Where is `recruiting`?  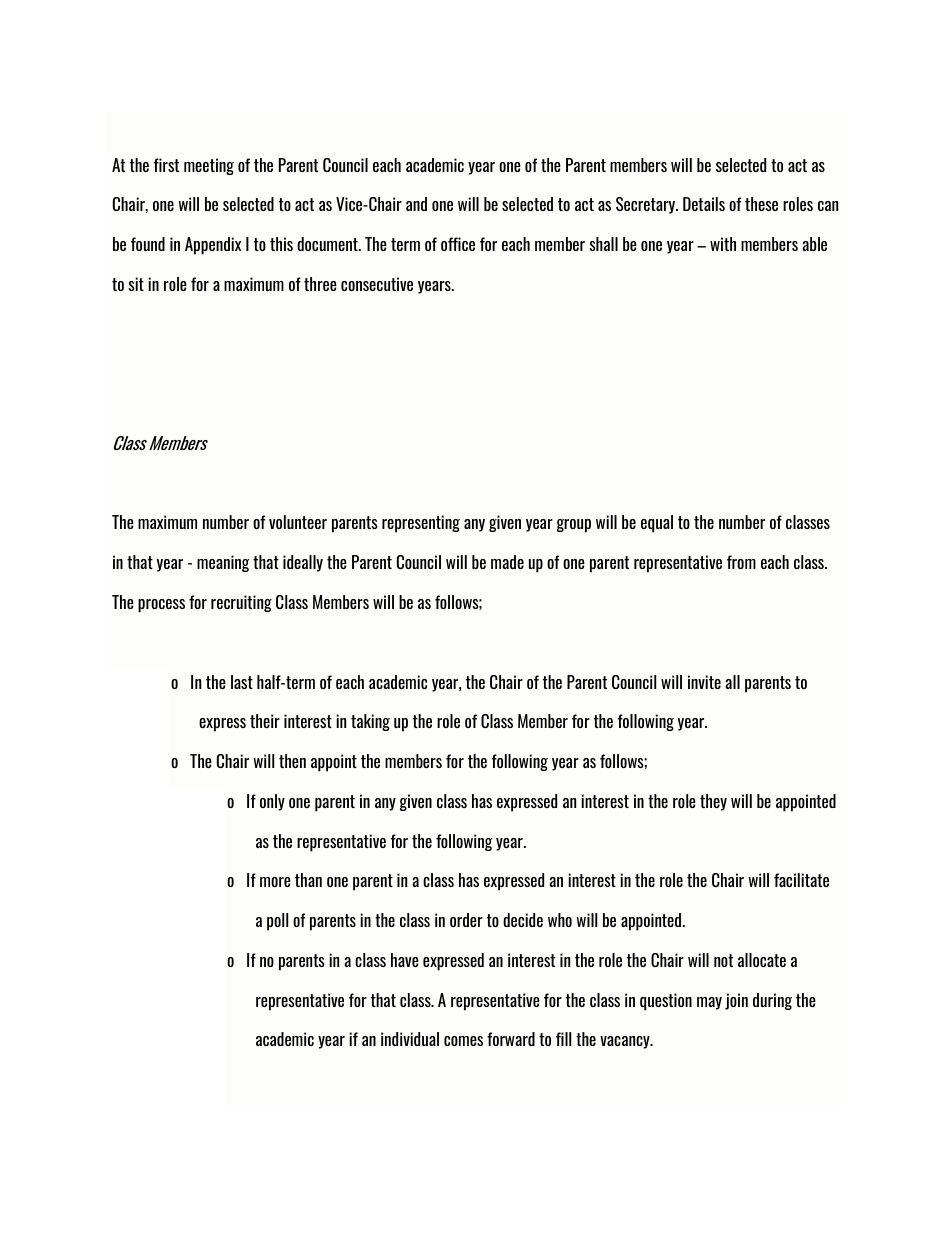 recruiting is located at coordinates (241, 603).
